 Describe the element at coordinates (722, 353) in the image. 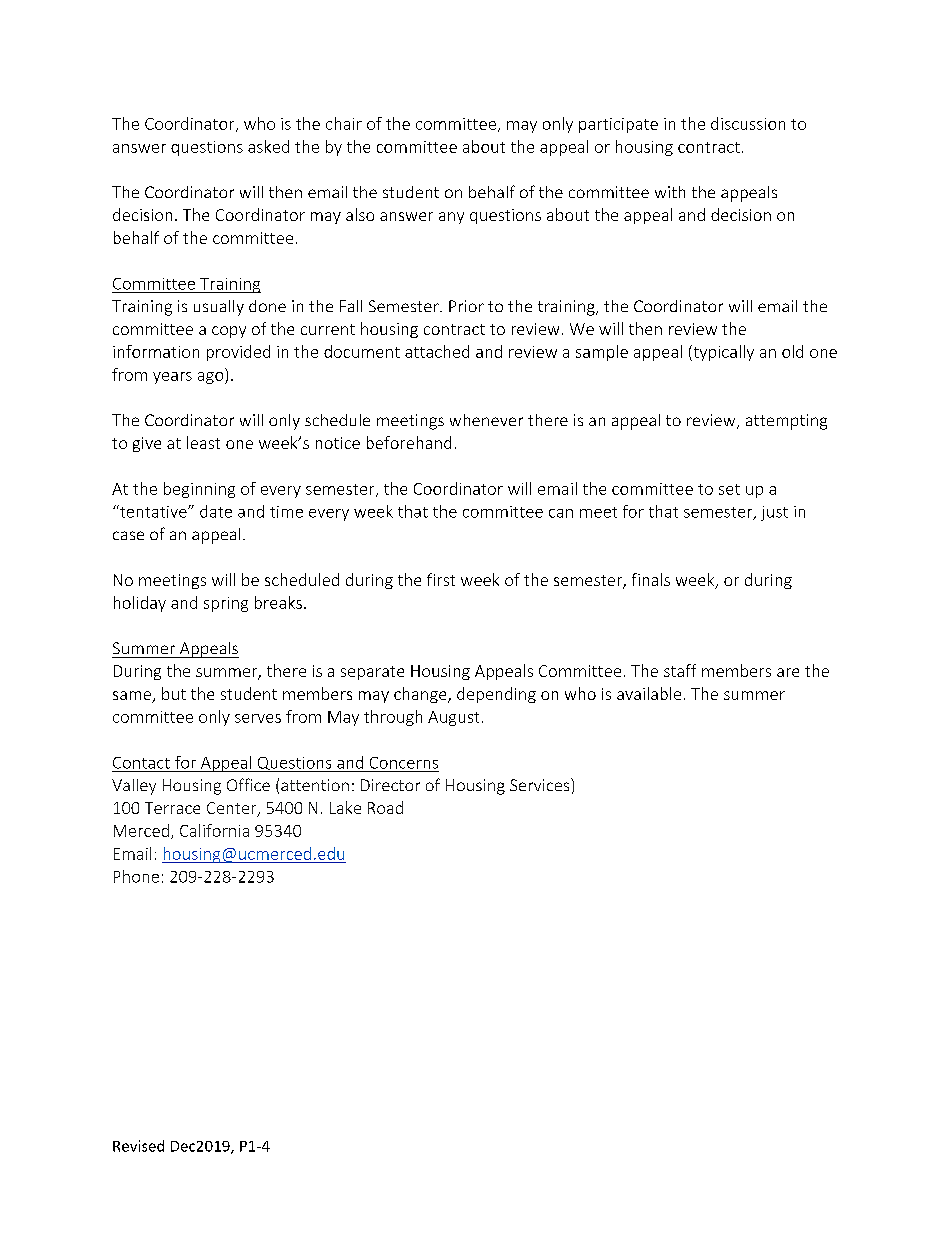

I see `typically` at that location.
